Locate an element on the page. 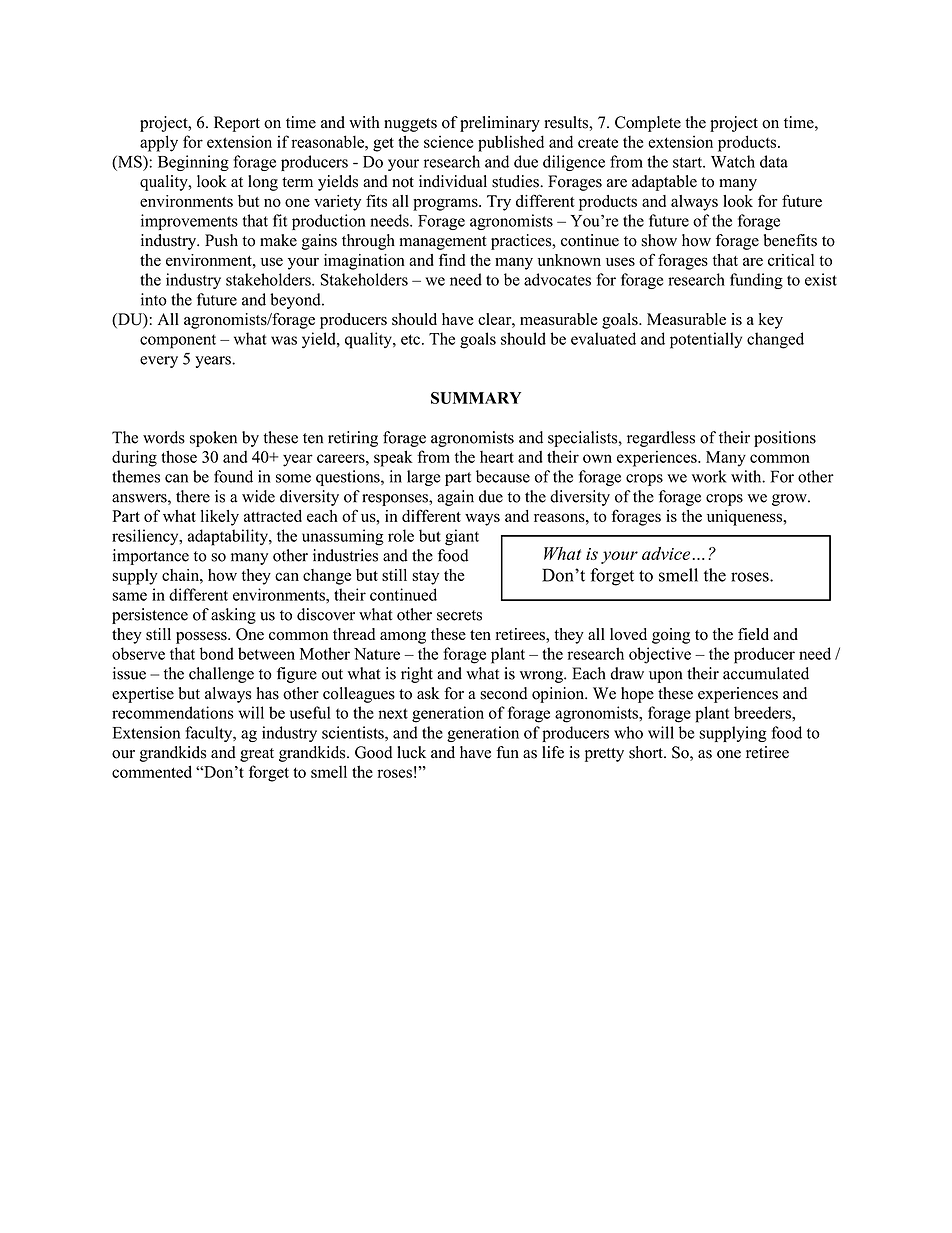  heart is located at coordinates (497, 457).
